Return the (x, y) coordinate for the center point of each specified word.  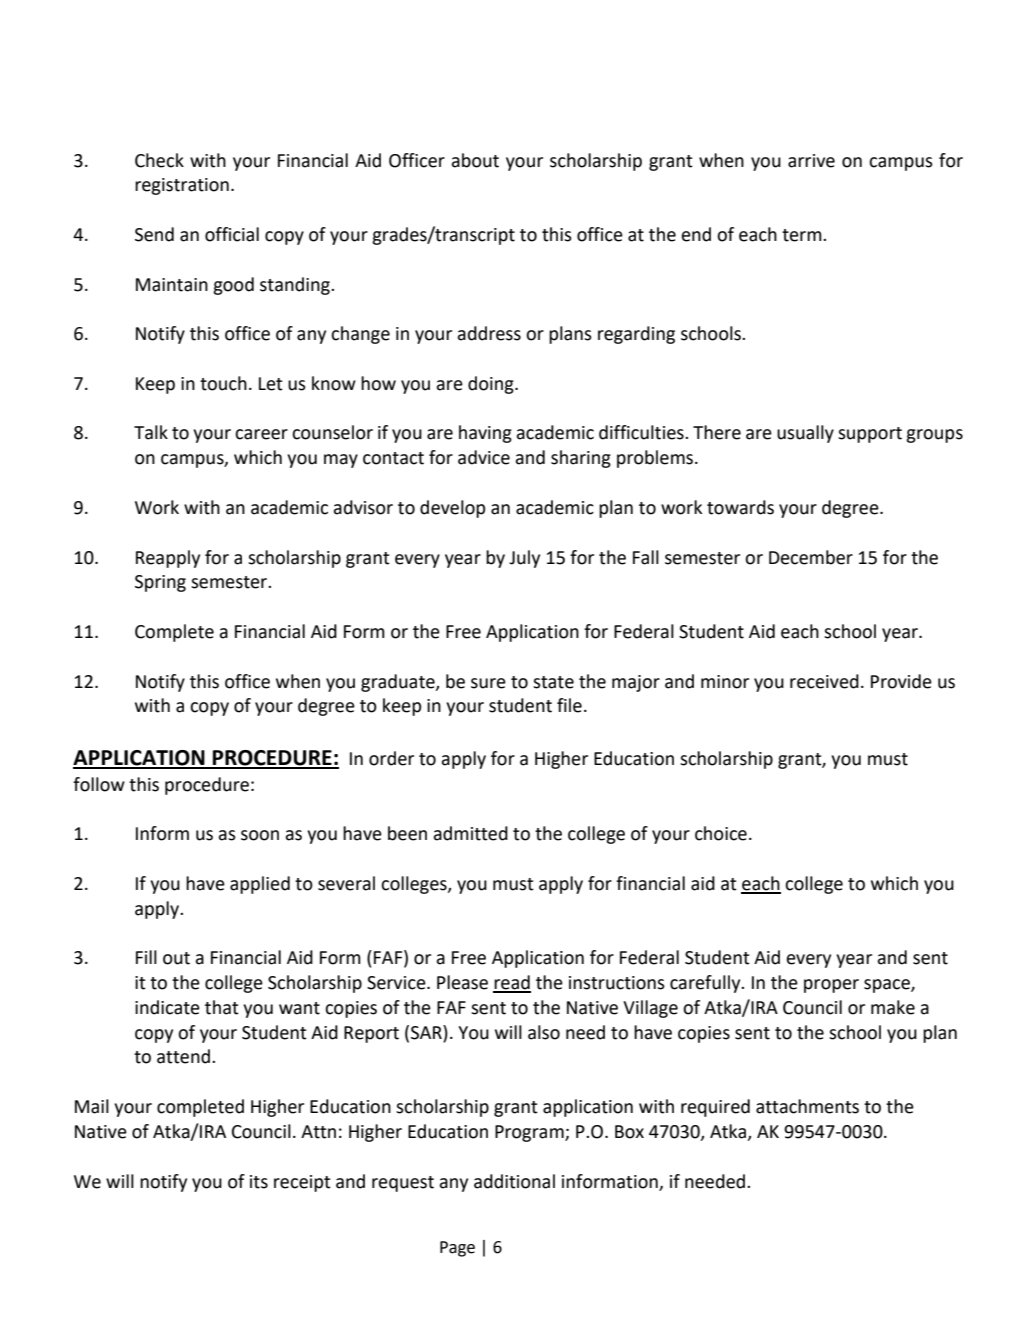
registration (182, 186)
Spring (160, 583)
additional (514, 1181)
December (811, 557)
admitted (470, 833)
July (524, 559)
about (475, 160)
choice (721, 833)
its (259, 1182)
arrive (811, 161)
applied (260, 885)
